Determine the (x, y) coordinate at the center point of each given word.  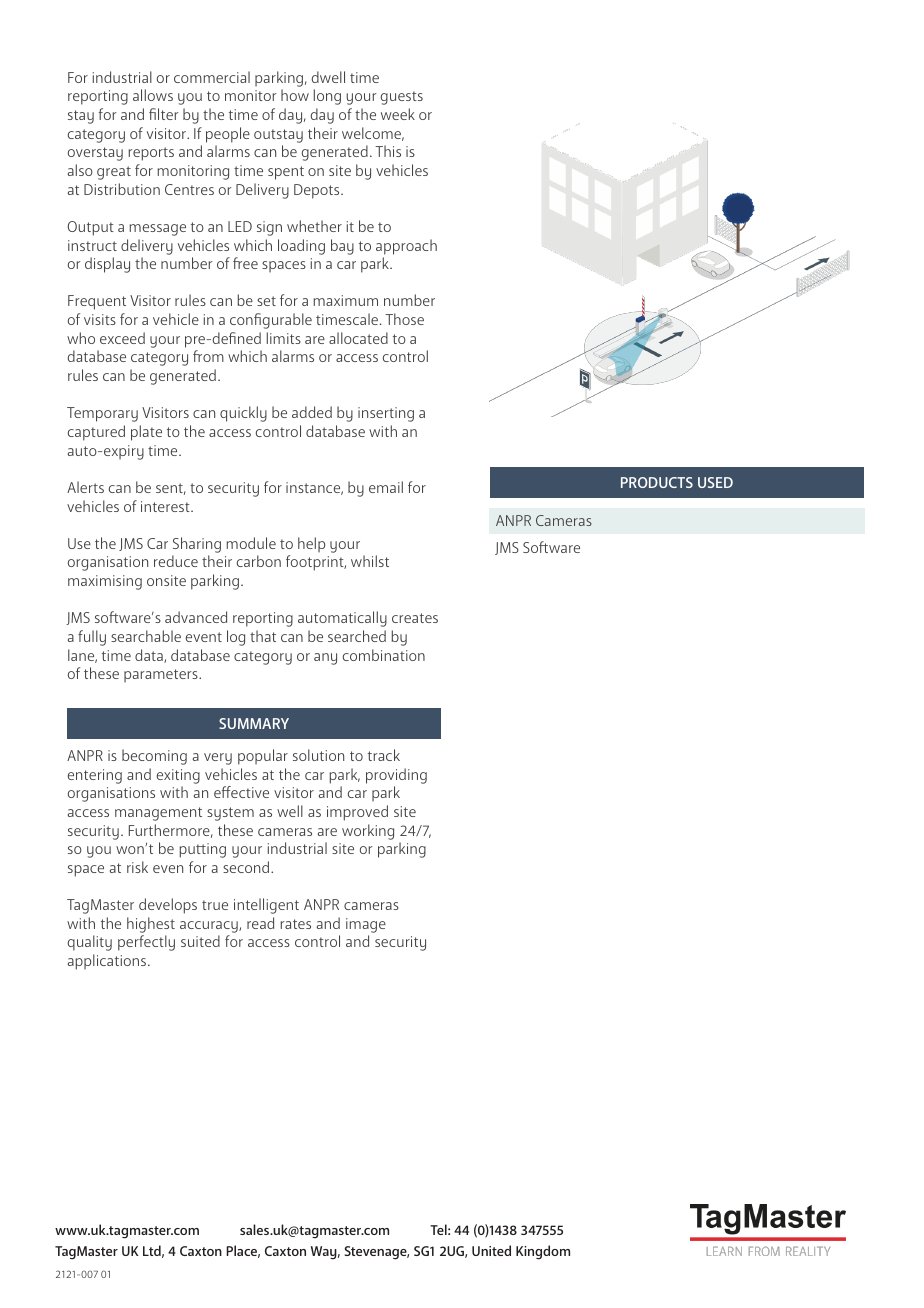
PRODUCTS (657, 482)
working (368, 832)
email (386, 487)
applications (108, 962)
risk (137, 867)
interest (166, 506)
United (491, 1250)
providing (396, 776)
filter (164, 114)
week (398, 114)
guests (402, 98)
